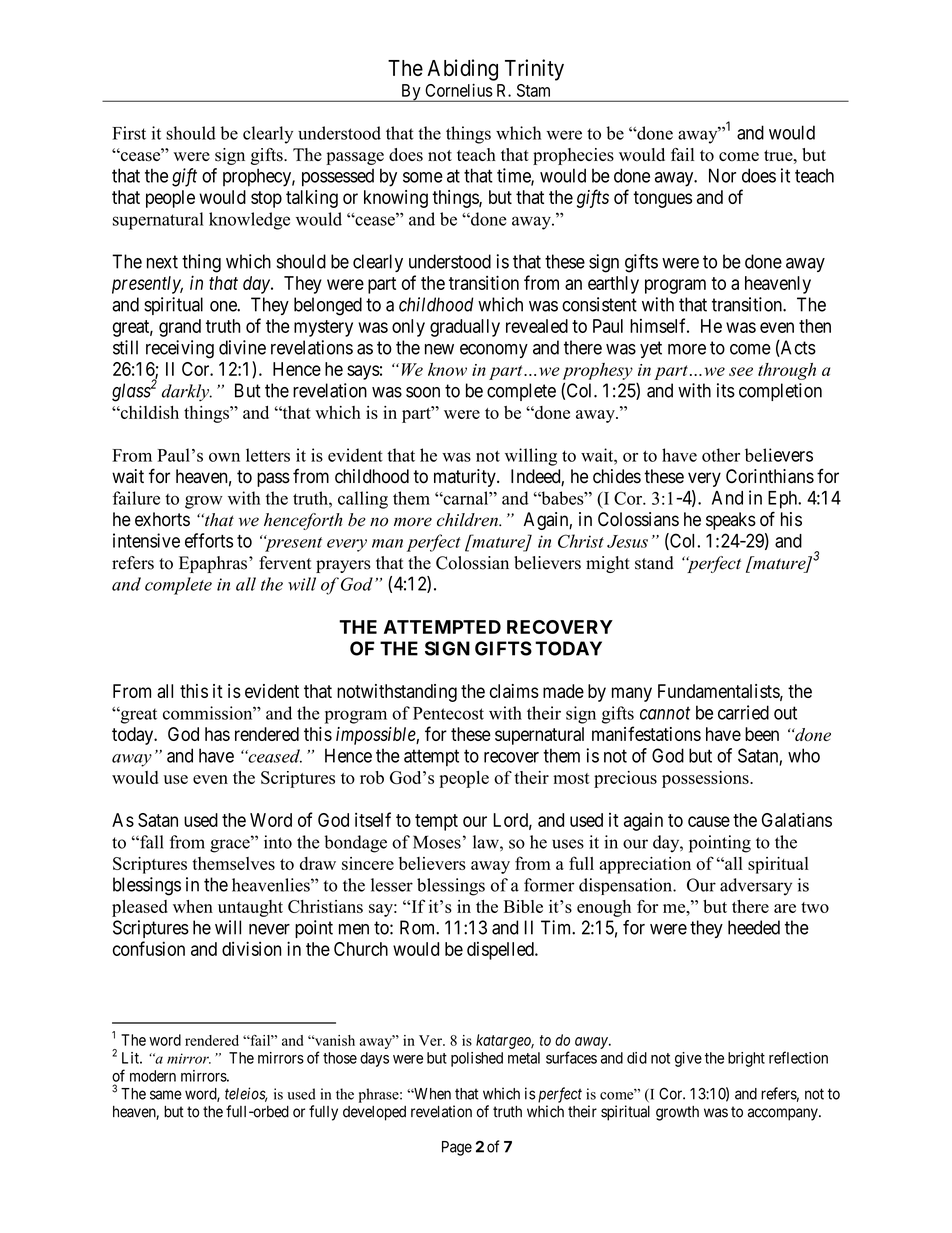 This image has width=952, height=1233. Describe the element at coordinates (129, 133) in the image. I see `First` at that location.
